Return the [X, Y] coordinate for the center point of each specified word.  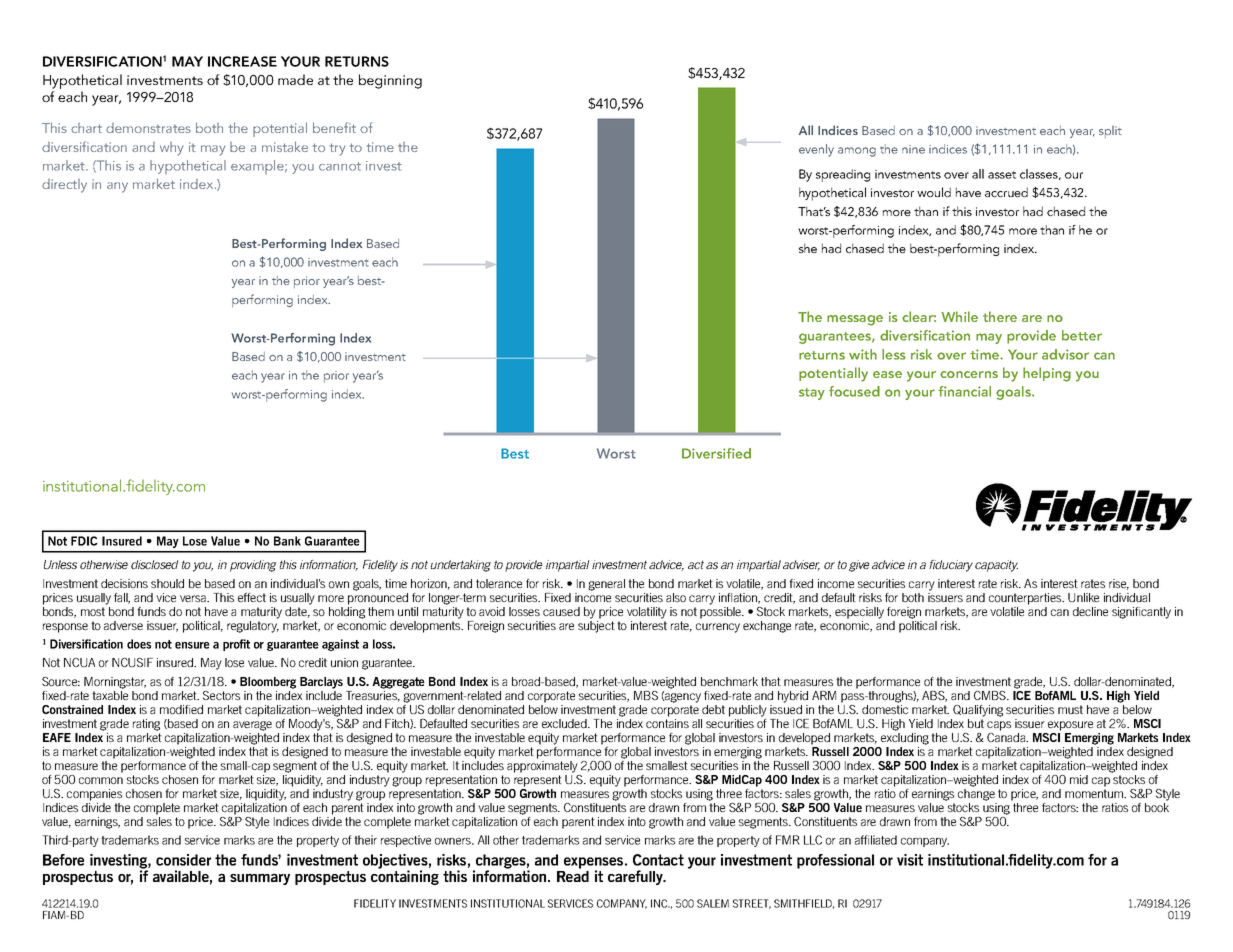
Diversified [716, 453]
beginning [390, 81]
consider [183, 860]
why [171, 149]
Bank [287, 541]
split [1110, 132]
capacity [996, 566]
